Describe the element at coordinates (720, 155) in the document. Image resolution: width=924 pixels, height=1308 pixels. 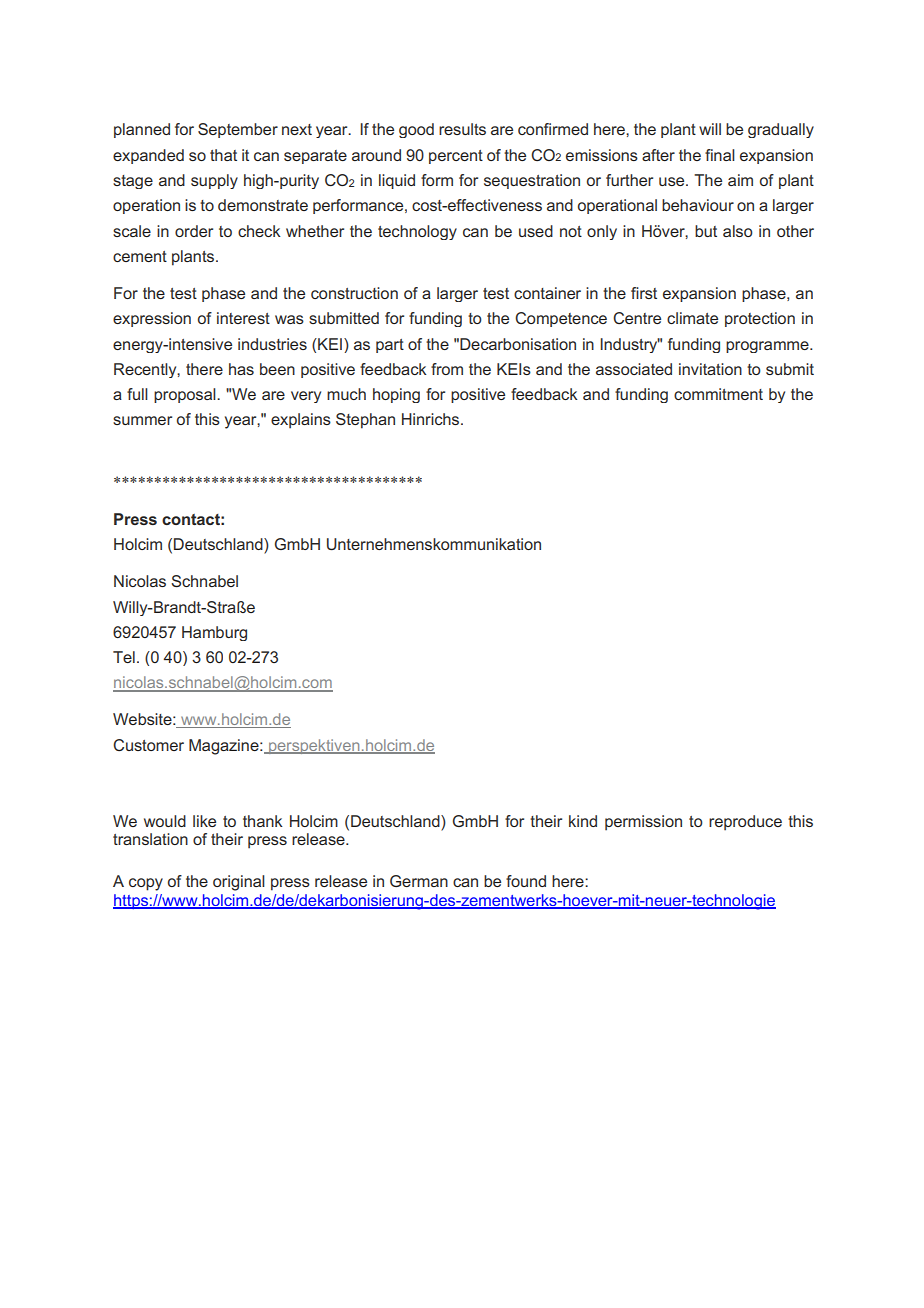
I see `final` at that location.
